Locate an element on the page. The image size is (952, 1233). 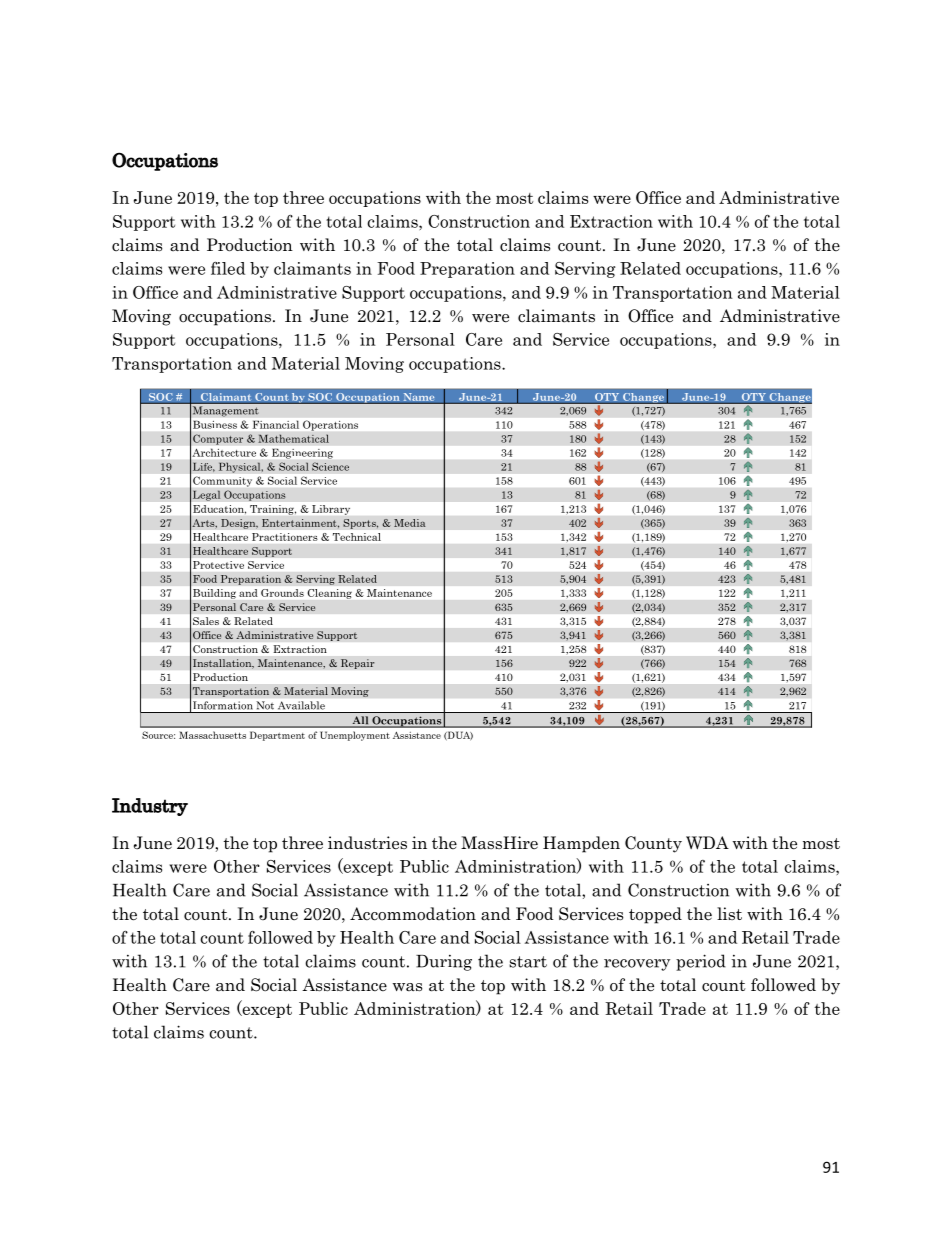
Media is located at coordinates (410, 523).
